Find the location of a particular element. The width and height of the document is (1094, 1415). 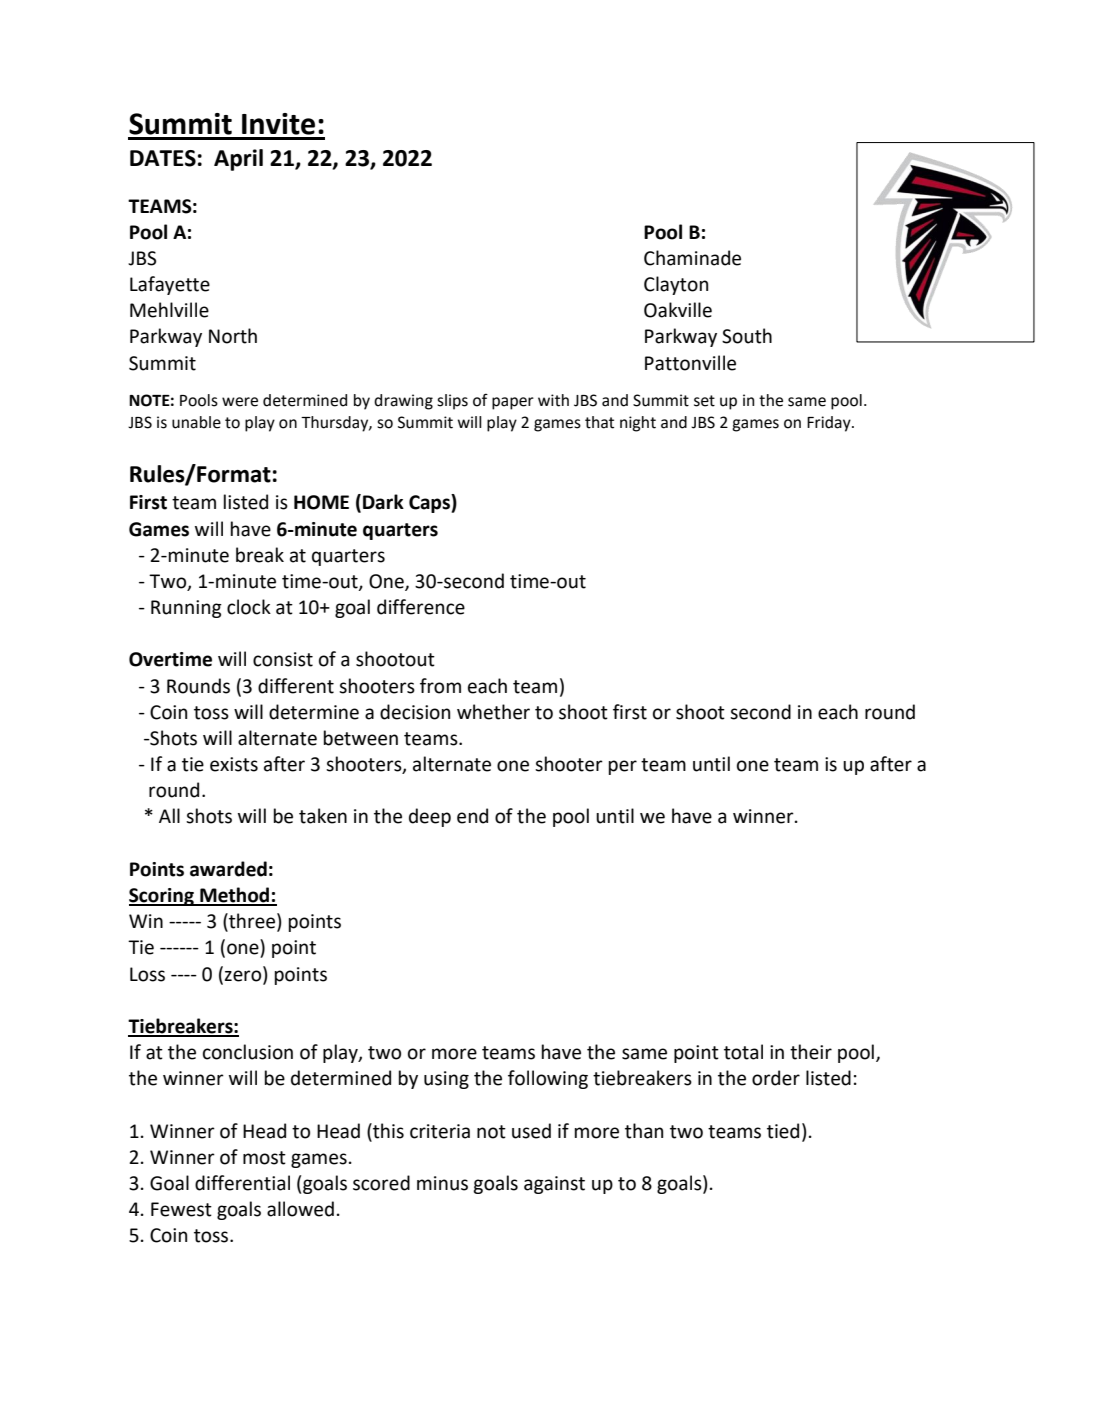

most is located at coordinates (264, 1158).
